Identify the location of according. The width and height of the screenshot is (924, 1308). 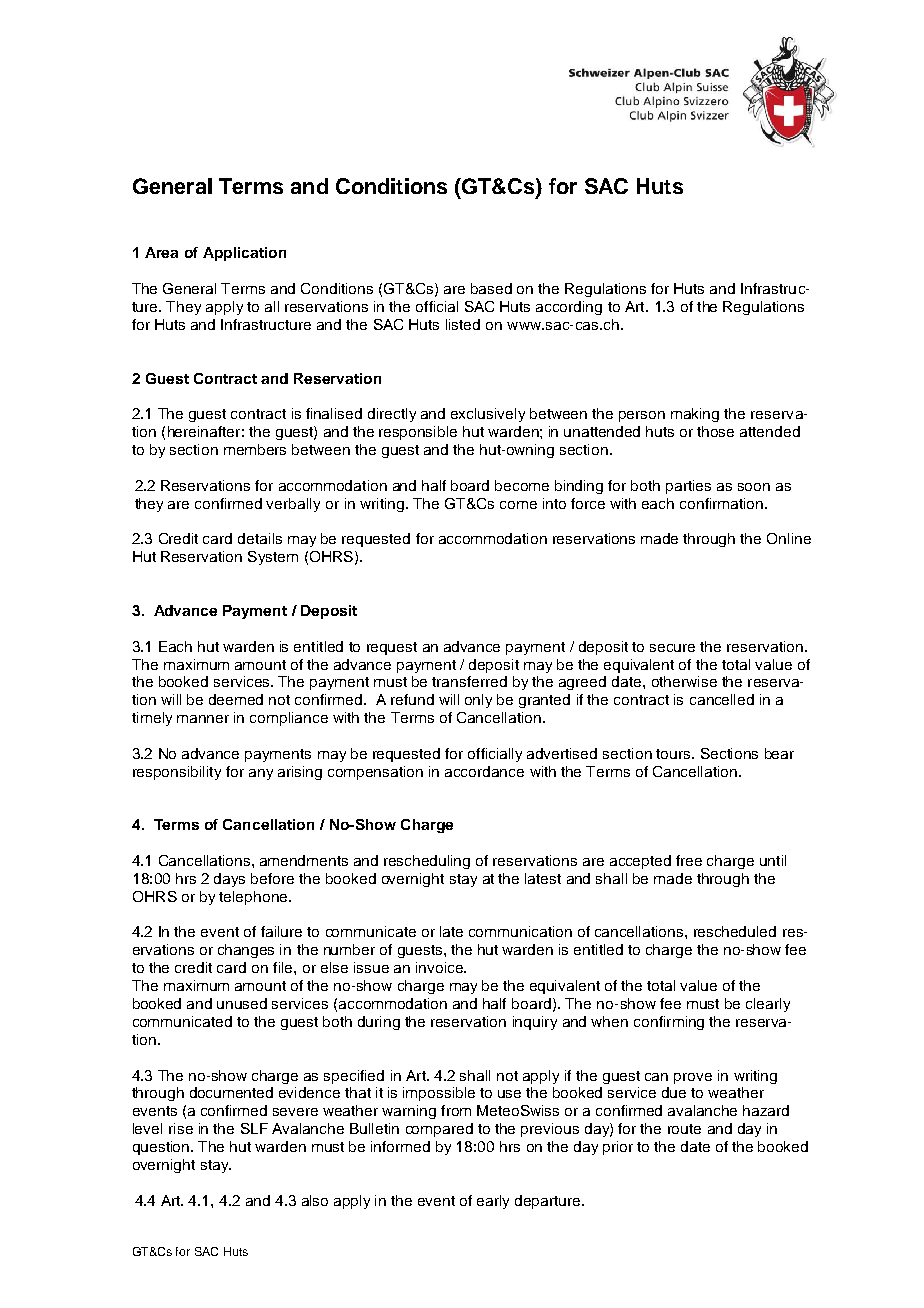
(569, 308).
